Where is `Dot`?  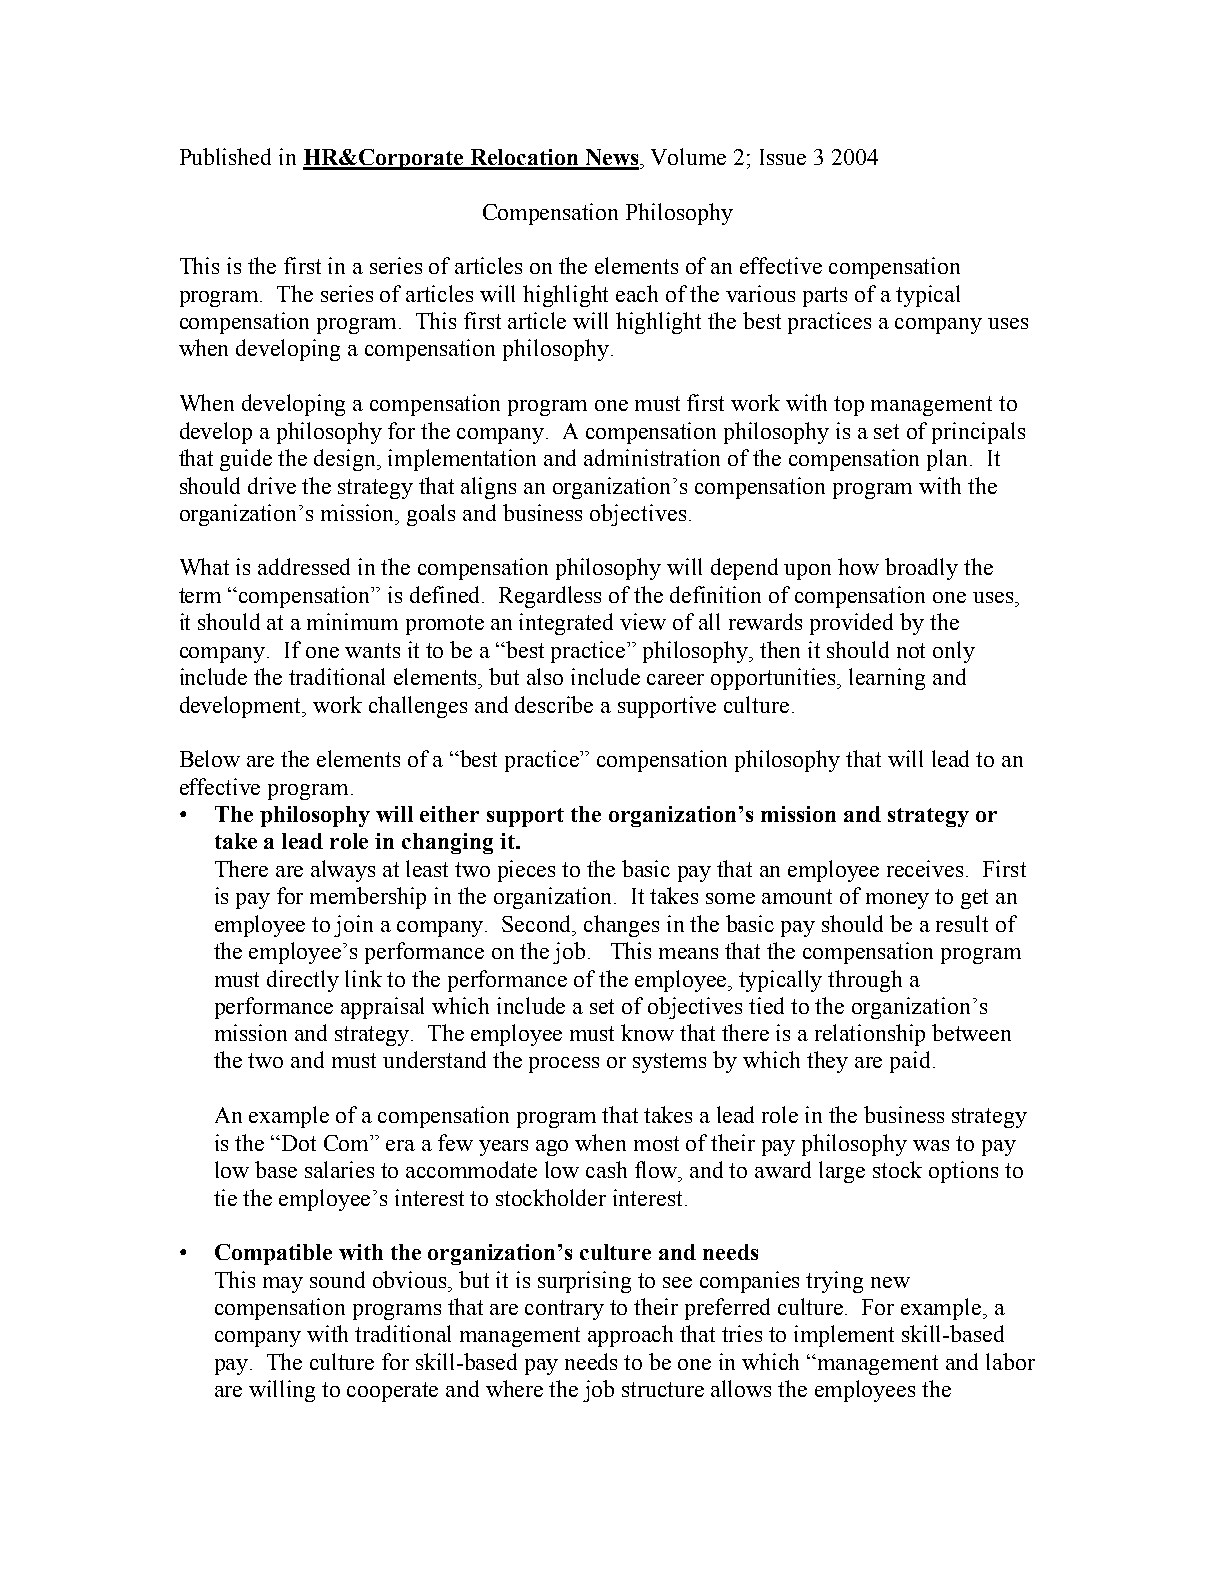
Dot is located at coordinates (299, 1143).
